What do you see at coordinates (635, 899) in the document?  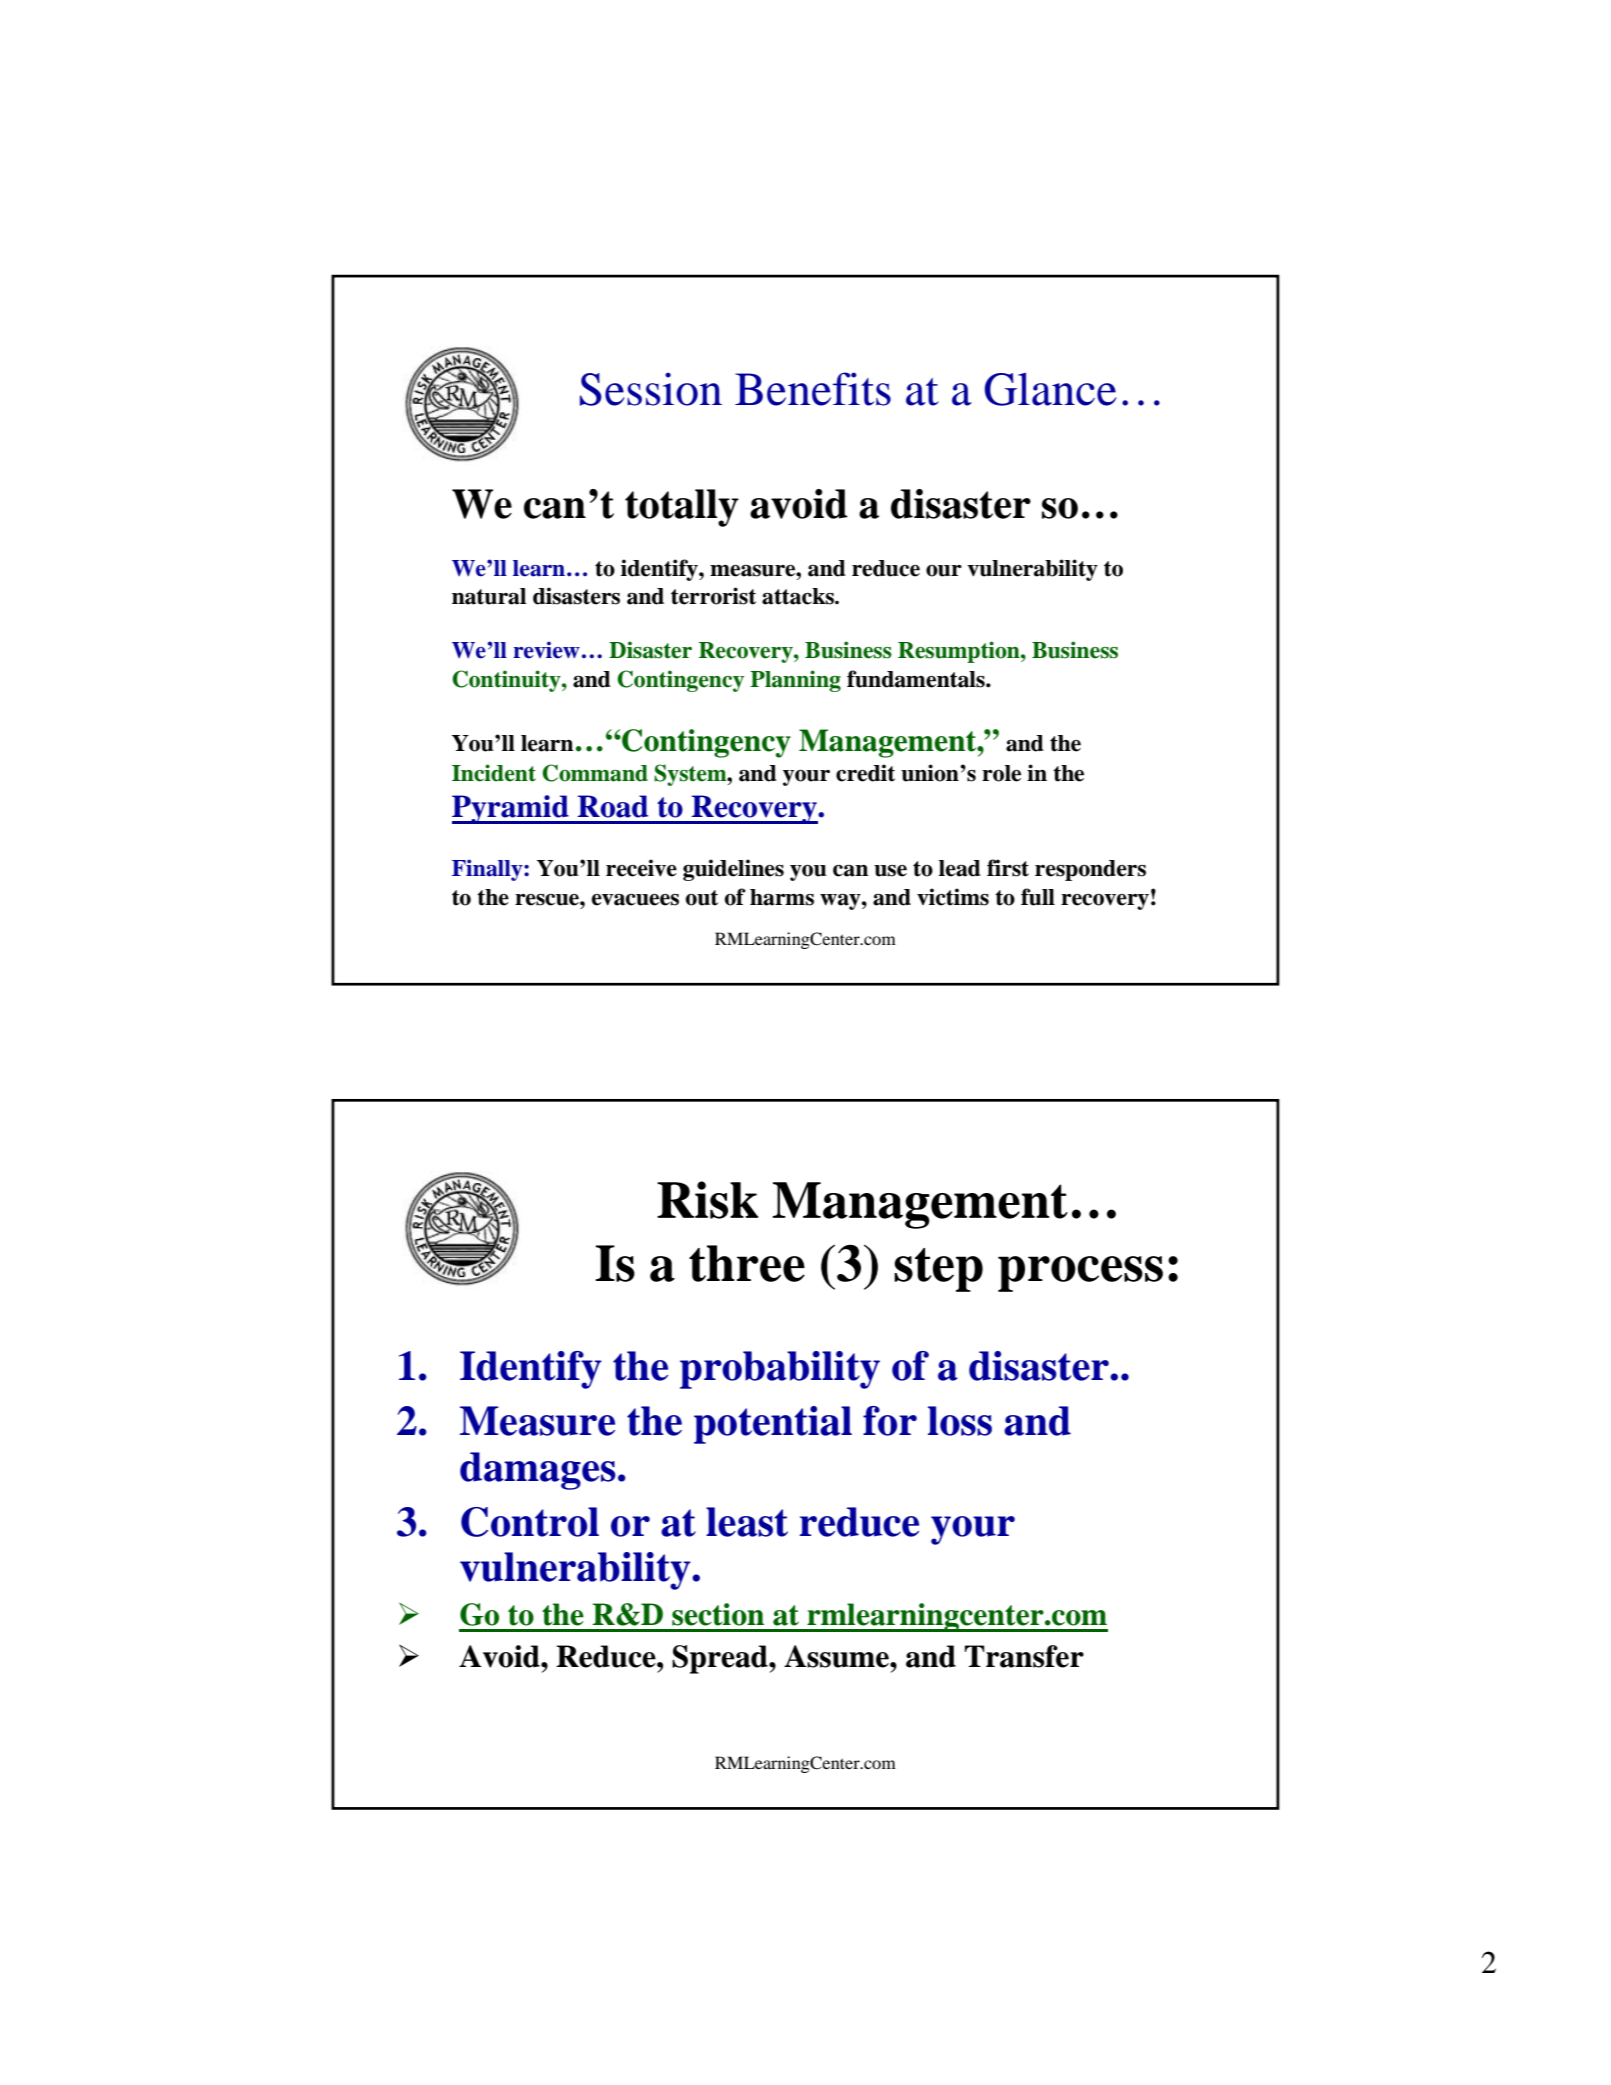 I see `evacuees` at bounding box center [635, 899].
